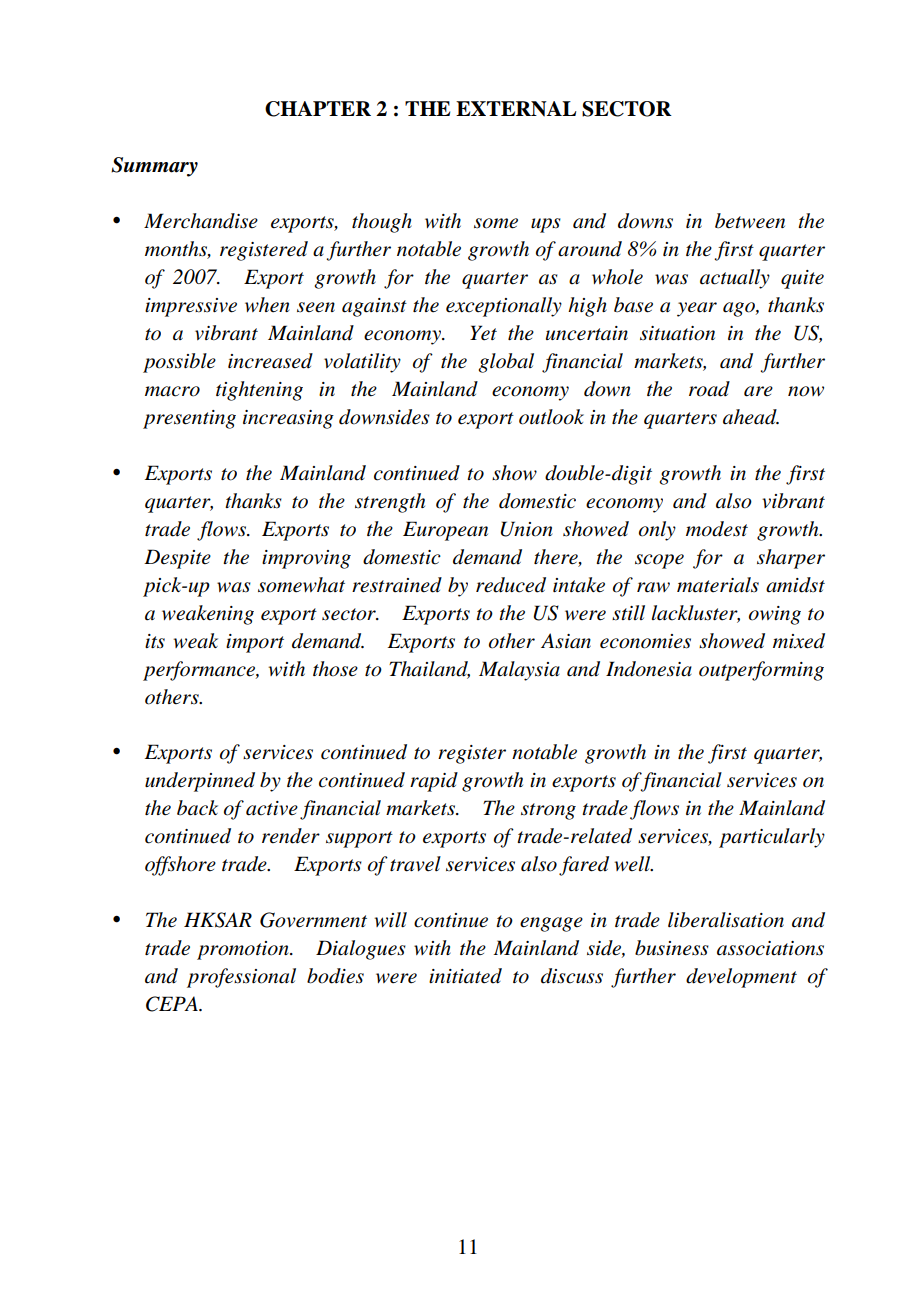 The height and width of the image is (1308, 924). I want to click on initiated, so click(465, 976).
